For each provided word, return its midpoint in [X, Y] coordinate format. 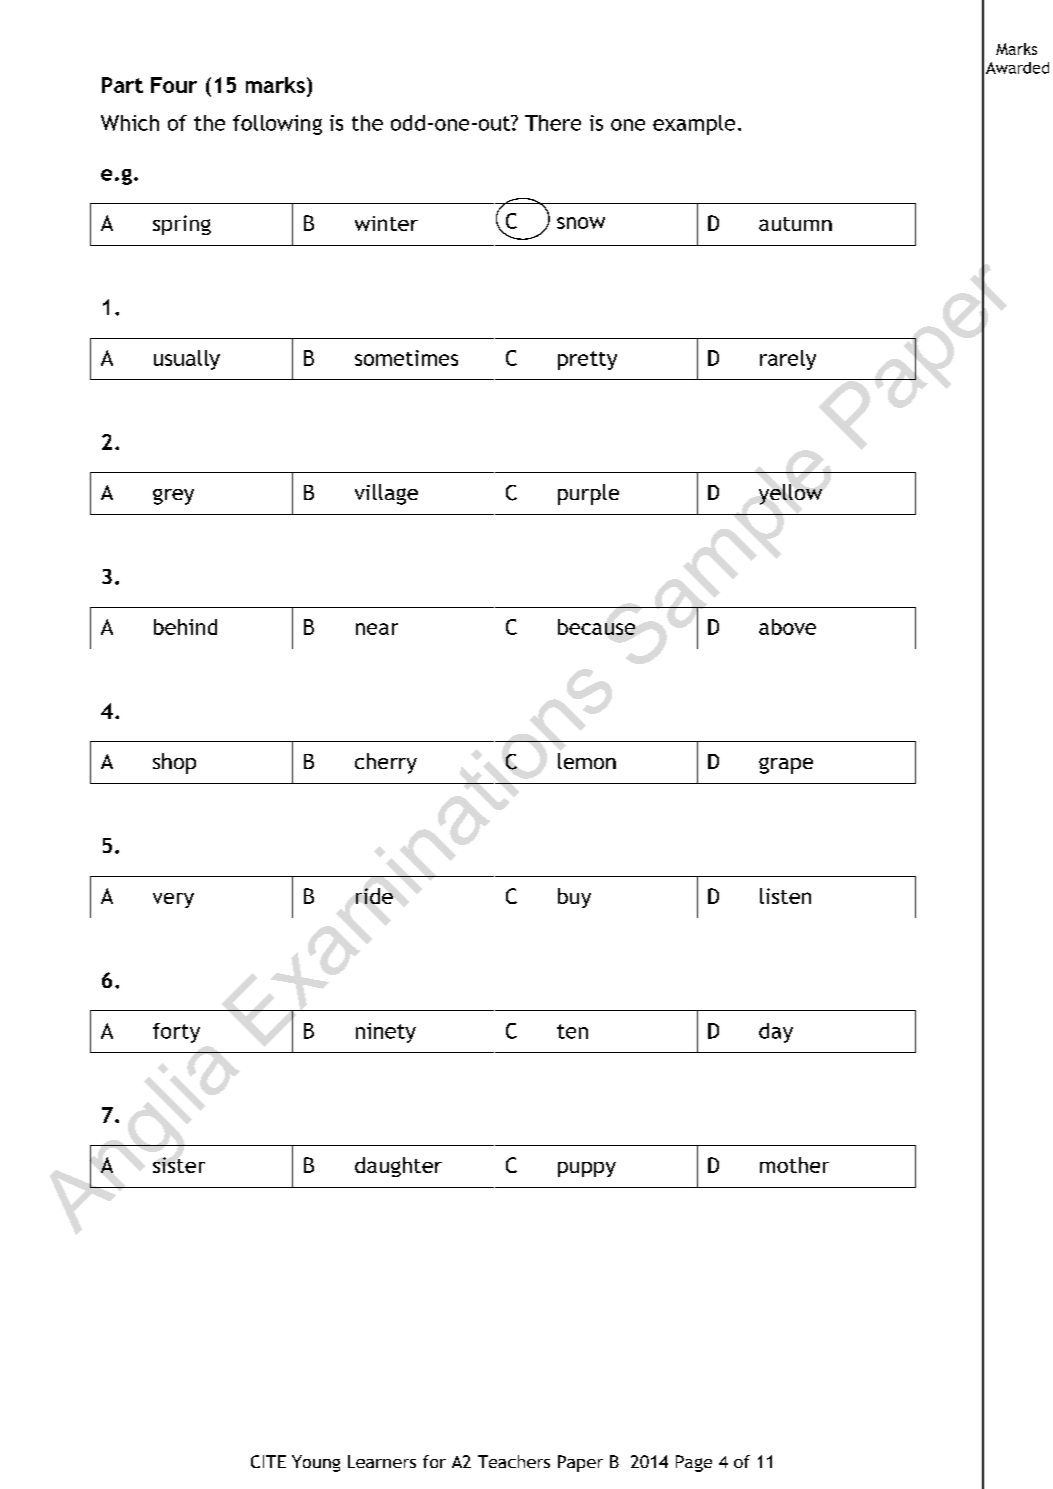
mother [794, 1165]
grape [786, 765]
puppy [587, 1169]
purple [588, 494]
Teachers [514, 1461]
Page [694, 1463]
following [277, 125]
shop [174, 763]
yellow [790, 494]
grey [173, 497]
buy [574, 898]
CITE [268, 1461]
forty [176, 1033]
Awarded [1017, 68]
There [553, 123]
